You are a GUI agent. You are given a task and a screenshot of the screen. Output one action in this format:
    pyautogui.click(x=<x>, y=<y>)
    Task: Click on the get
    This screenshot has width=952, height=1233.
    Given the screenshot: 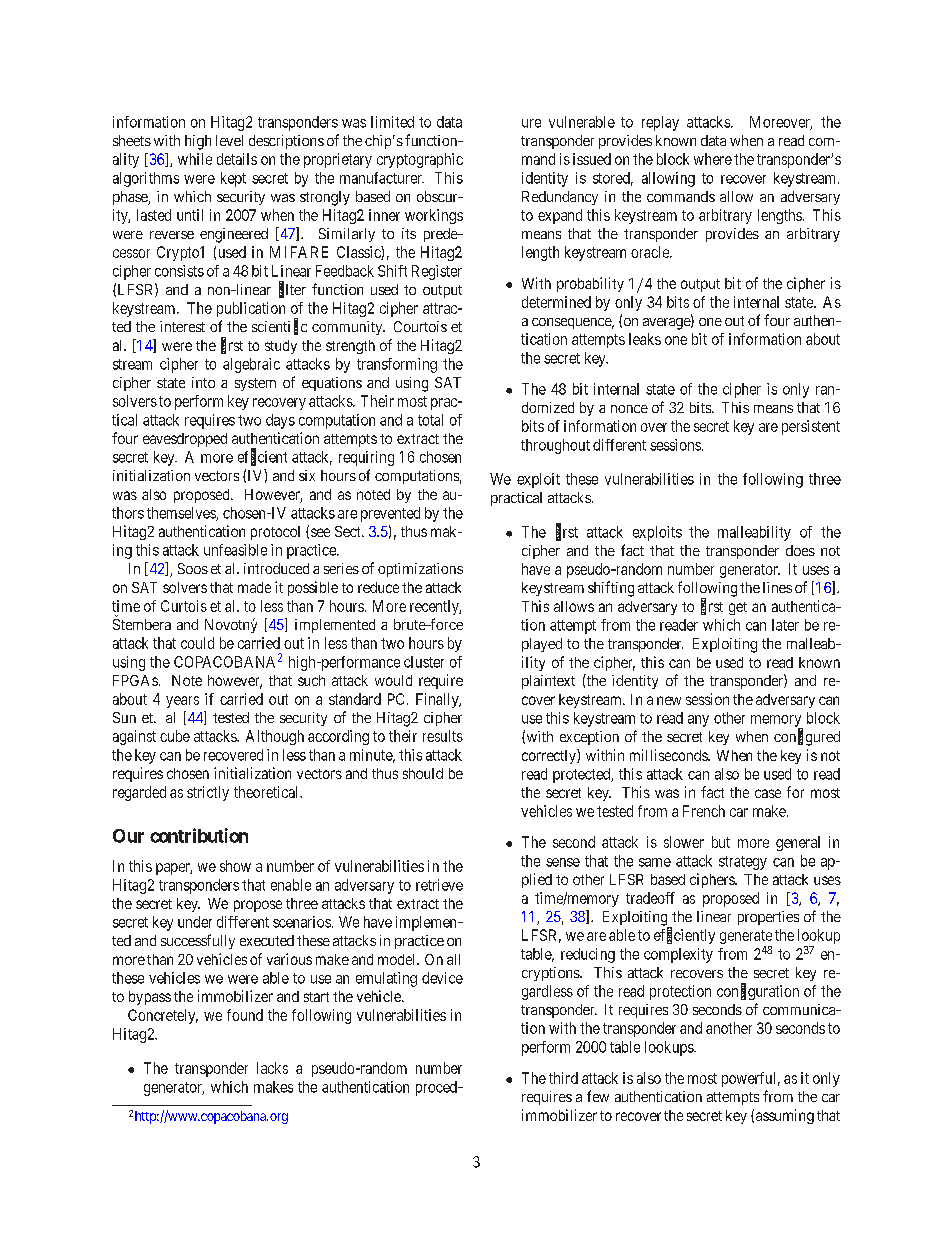 What is the action you would take?
    pyautogui.click(x=738, y=608)
